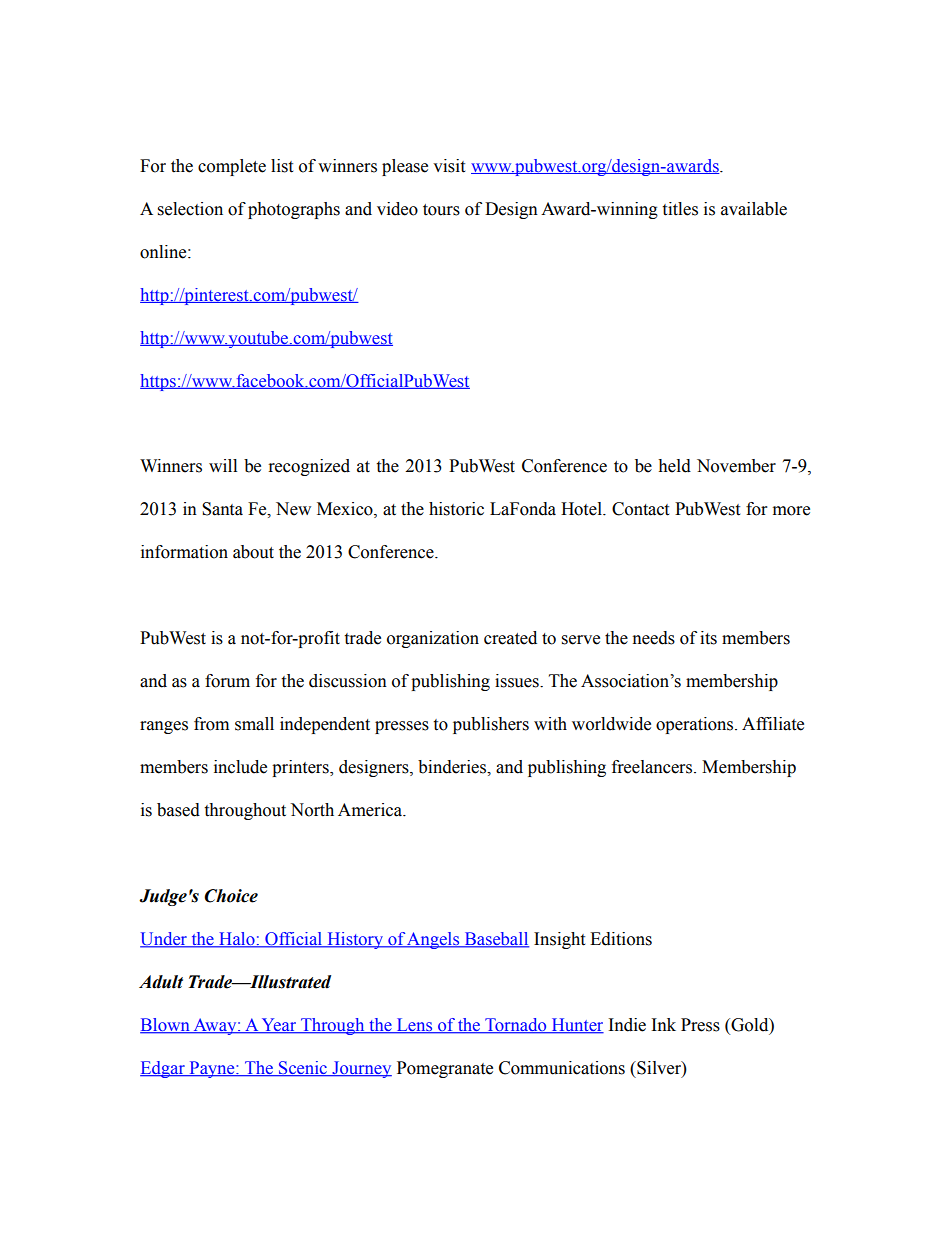  What do you see at coordinates (696, 725) in the image?
I see `operations` at bounding box center [696, 725].
